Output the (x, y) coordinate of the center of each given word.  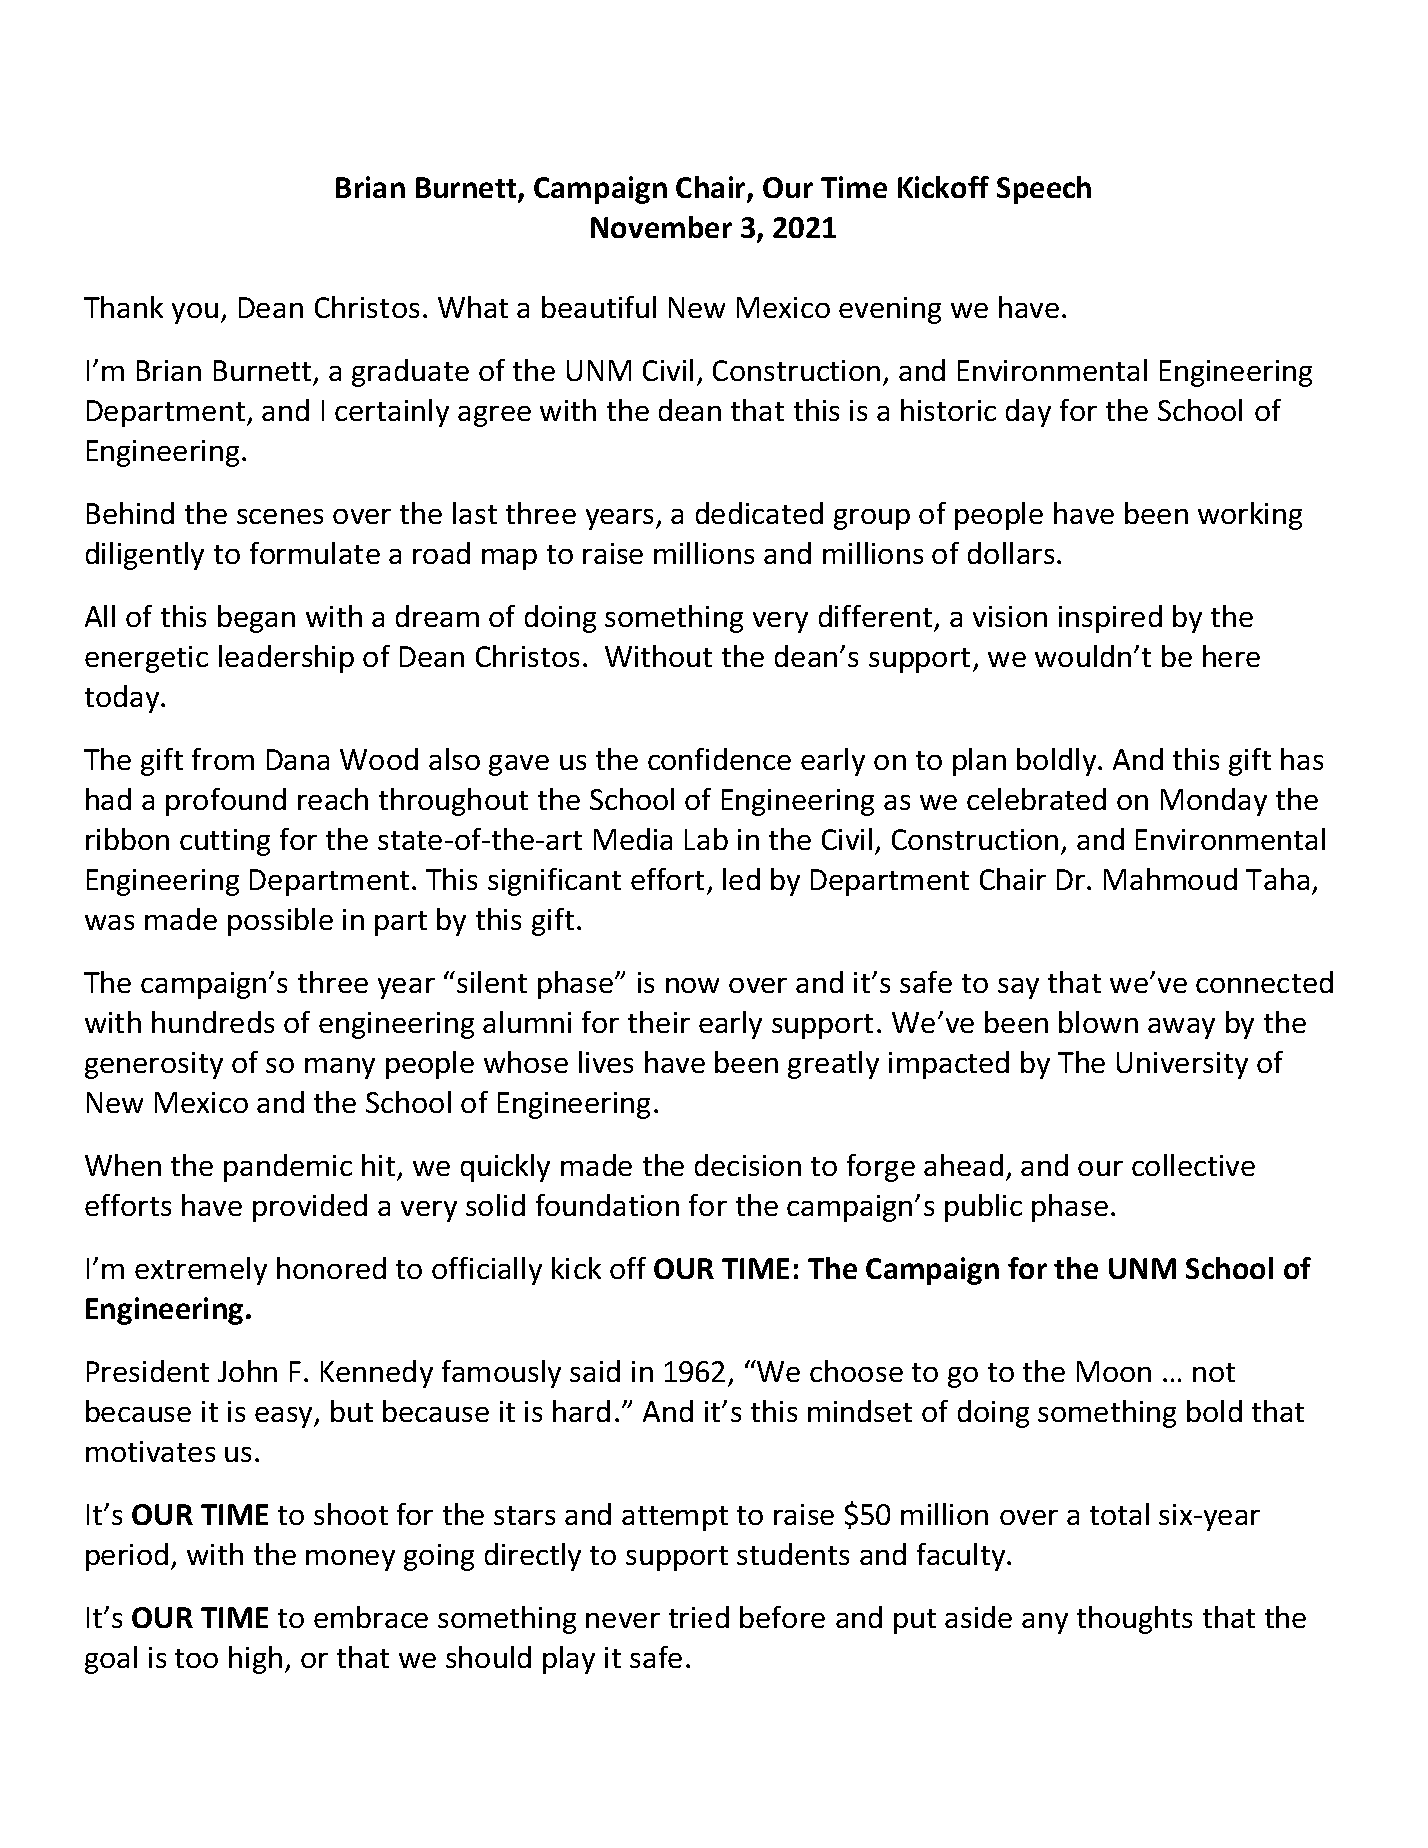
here (1231, 656)
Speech (1044, 190)
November (661, 227)
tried (699, 1617)
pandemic (288, 1168)
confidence (719, 759)
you (195, 313)
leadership (286, 659)
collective (1193, 1165)
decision (748, 1165)
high (255, 1660)
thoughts (1134, 1620)
